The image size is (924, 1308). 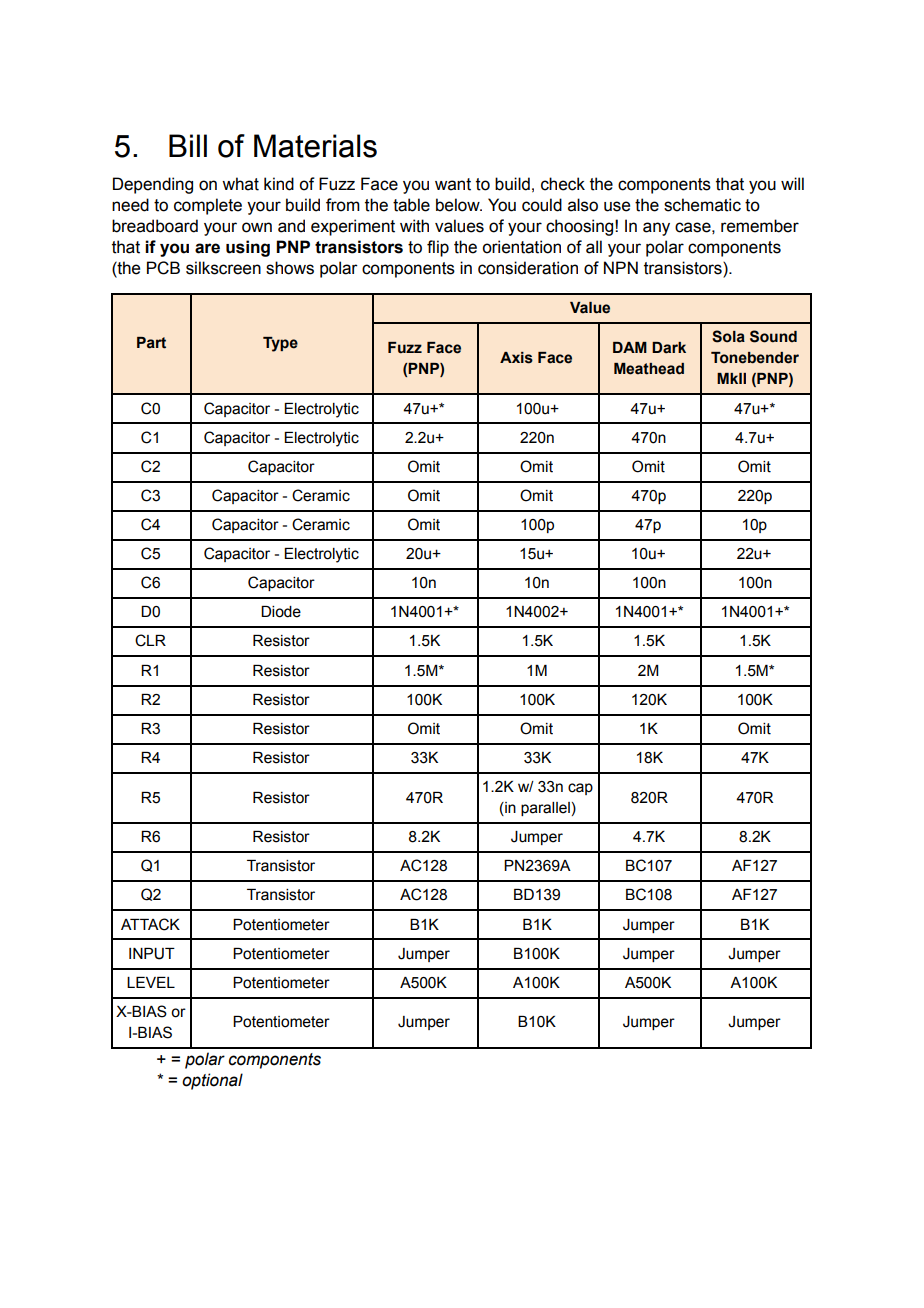 What do you see at coordinates (152, 954) in the document?
I see `INPUT` at bounding box center [152, 954].
